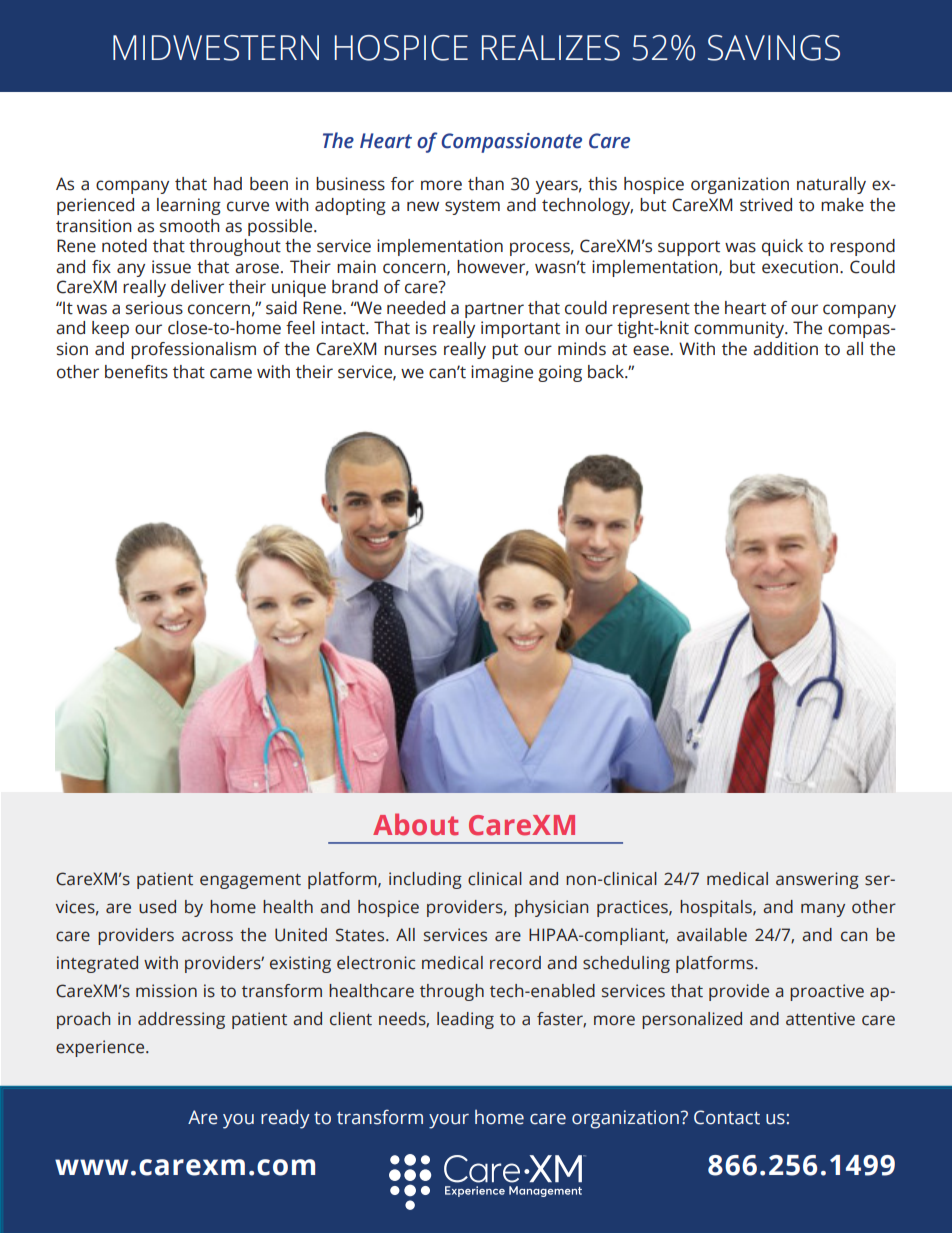 The image size is (952, 1233). Describe the element at coordinates (216, 48) in the page. I see `MIDWESTERN` at that location.
